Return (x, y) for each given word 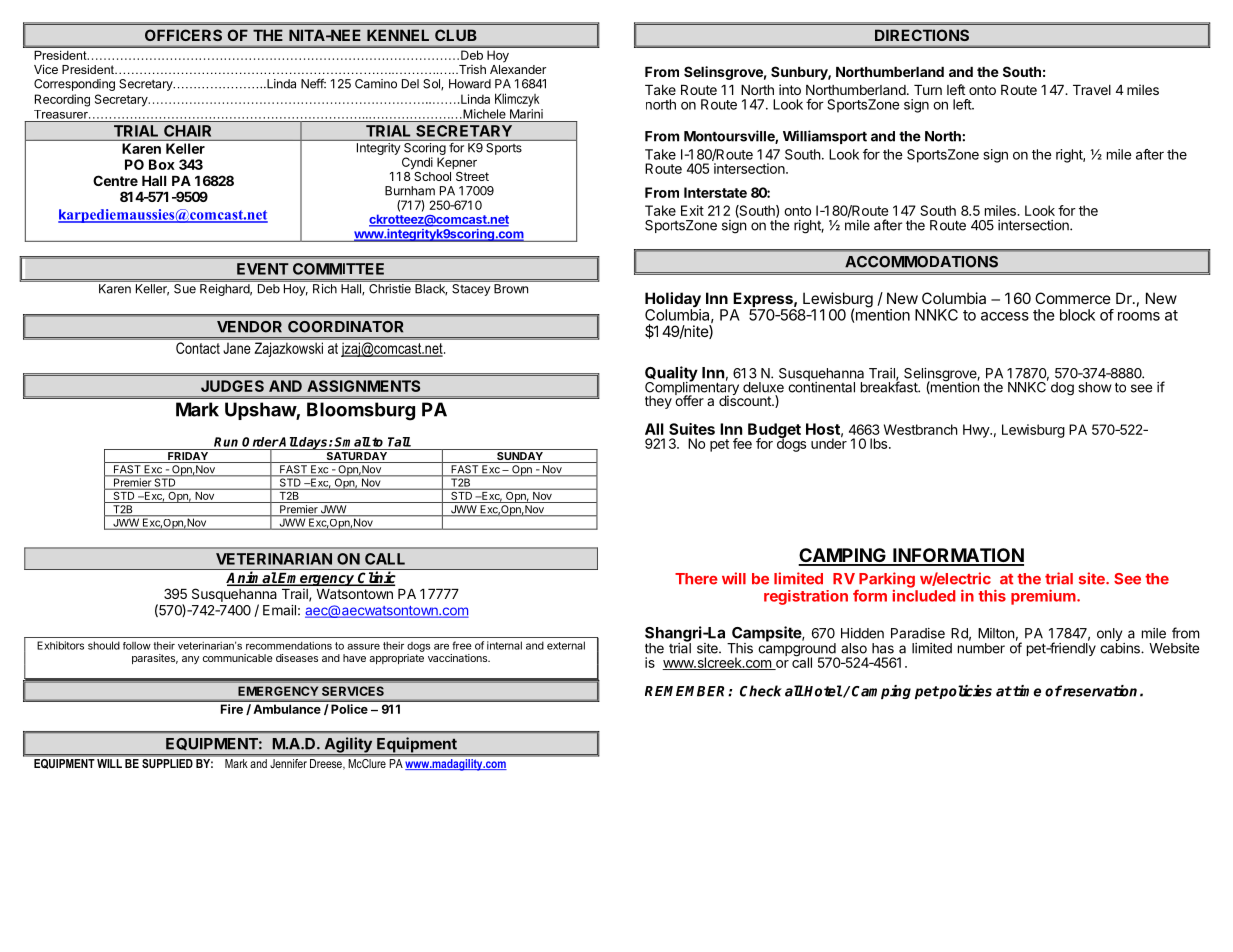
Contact (198, 348)
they (658, 402)
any (190, 660)
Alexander (518, 69)
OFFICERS (183, 35)
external (566, 645)
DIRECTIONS (922, 35)
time (1026, 691)
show (1095, 387)
